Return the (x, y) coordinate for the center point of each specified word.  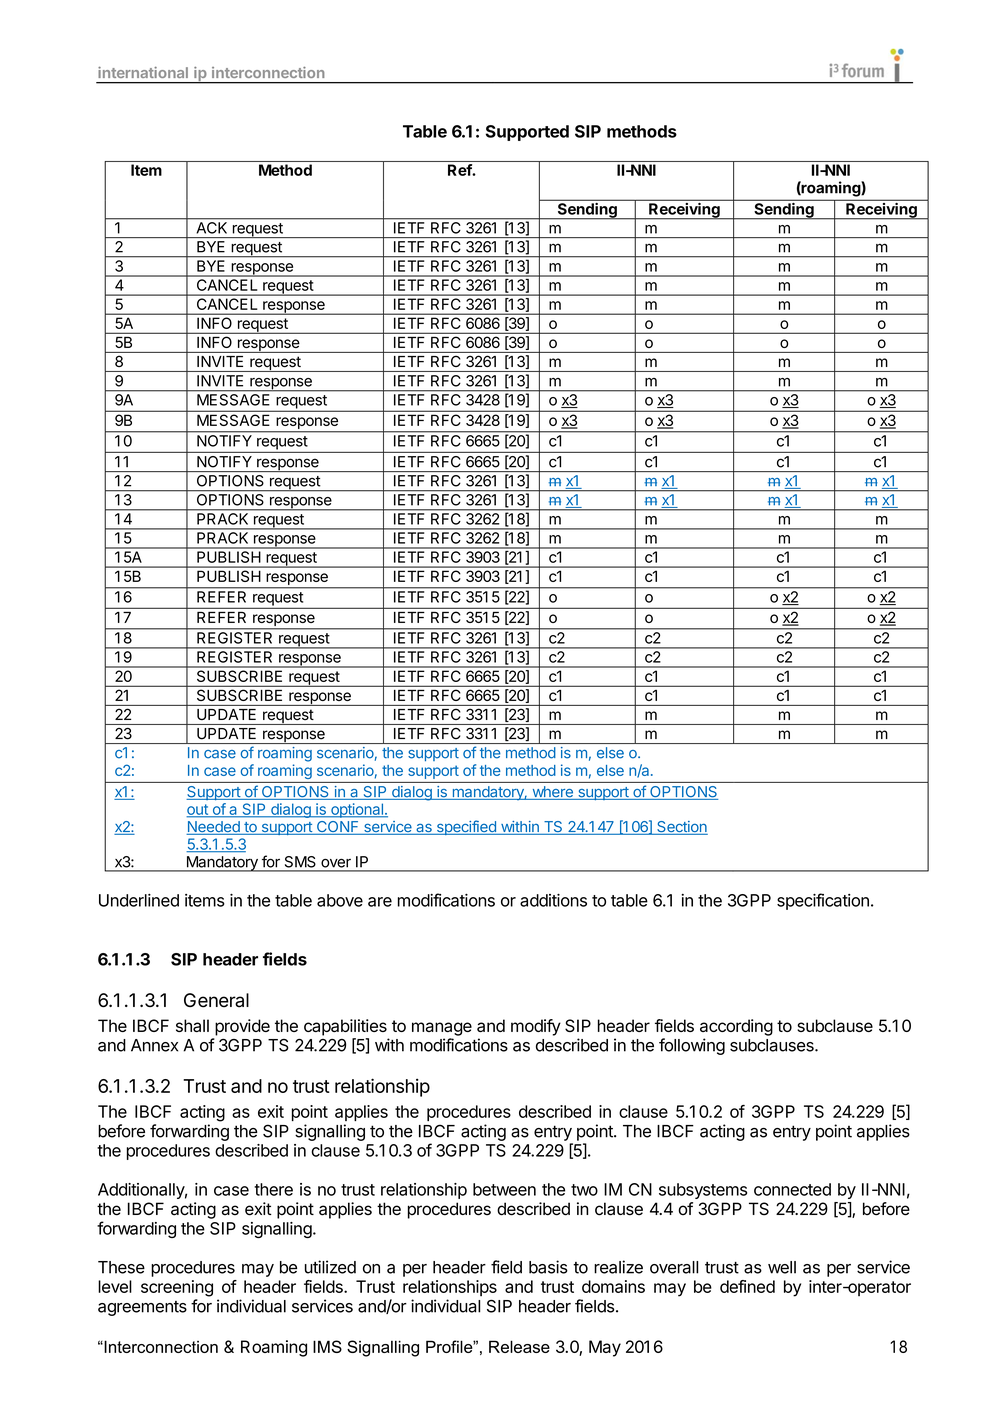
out (198, 810)
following (692, 1046)
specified (466, 827)
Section (681, 828)
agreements (142, 1308)
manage (442, 1029)
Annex (154, 1045)
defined (747, 1286)
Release (519, 1346)
